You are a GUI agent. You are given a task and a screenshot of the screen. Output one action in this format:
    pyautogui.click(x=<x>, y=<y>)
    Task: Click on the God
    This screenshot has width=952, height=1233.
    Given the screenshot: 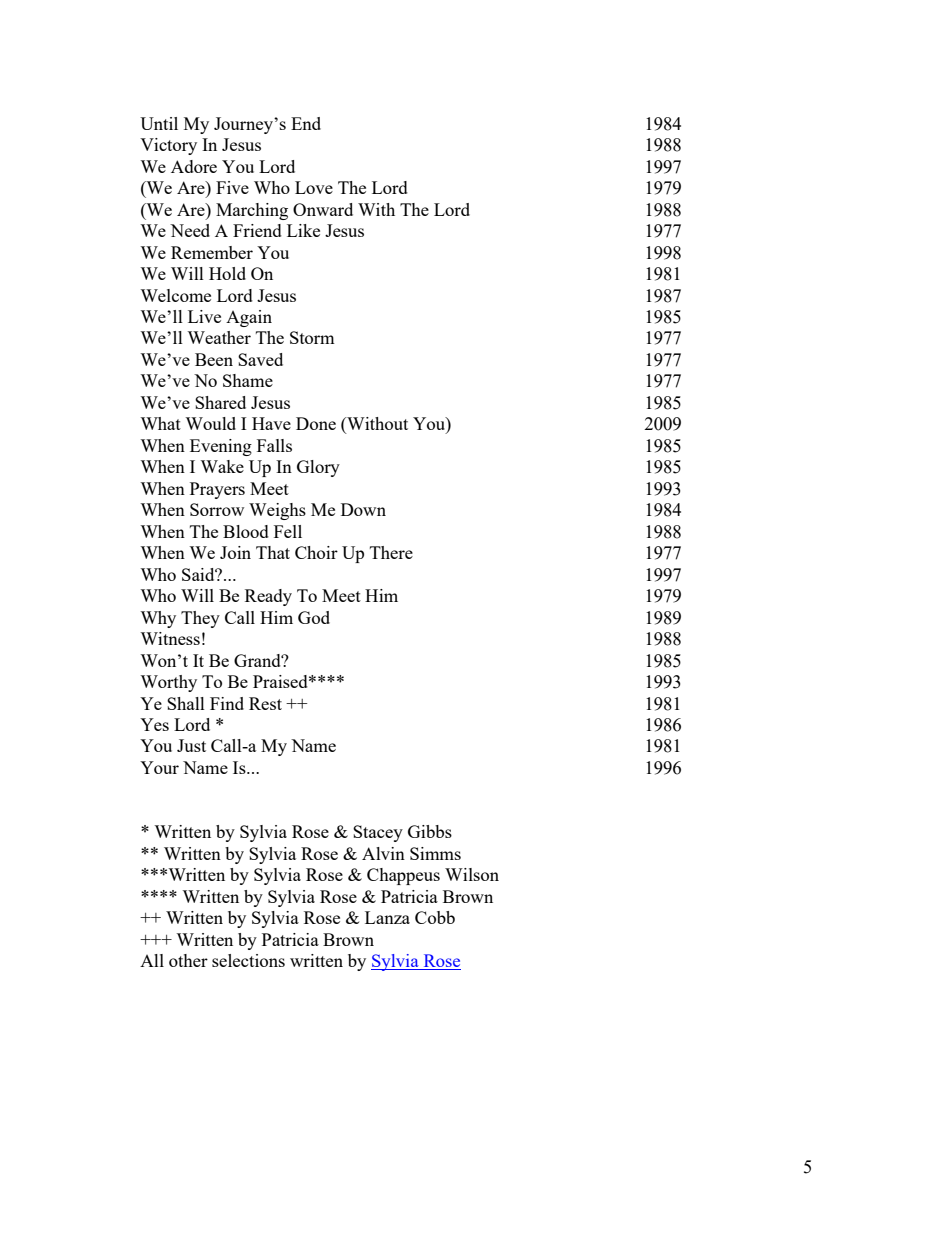 What is the action you would take?
    pyautogui.click(x=314, y=617)
